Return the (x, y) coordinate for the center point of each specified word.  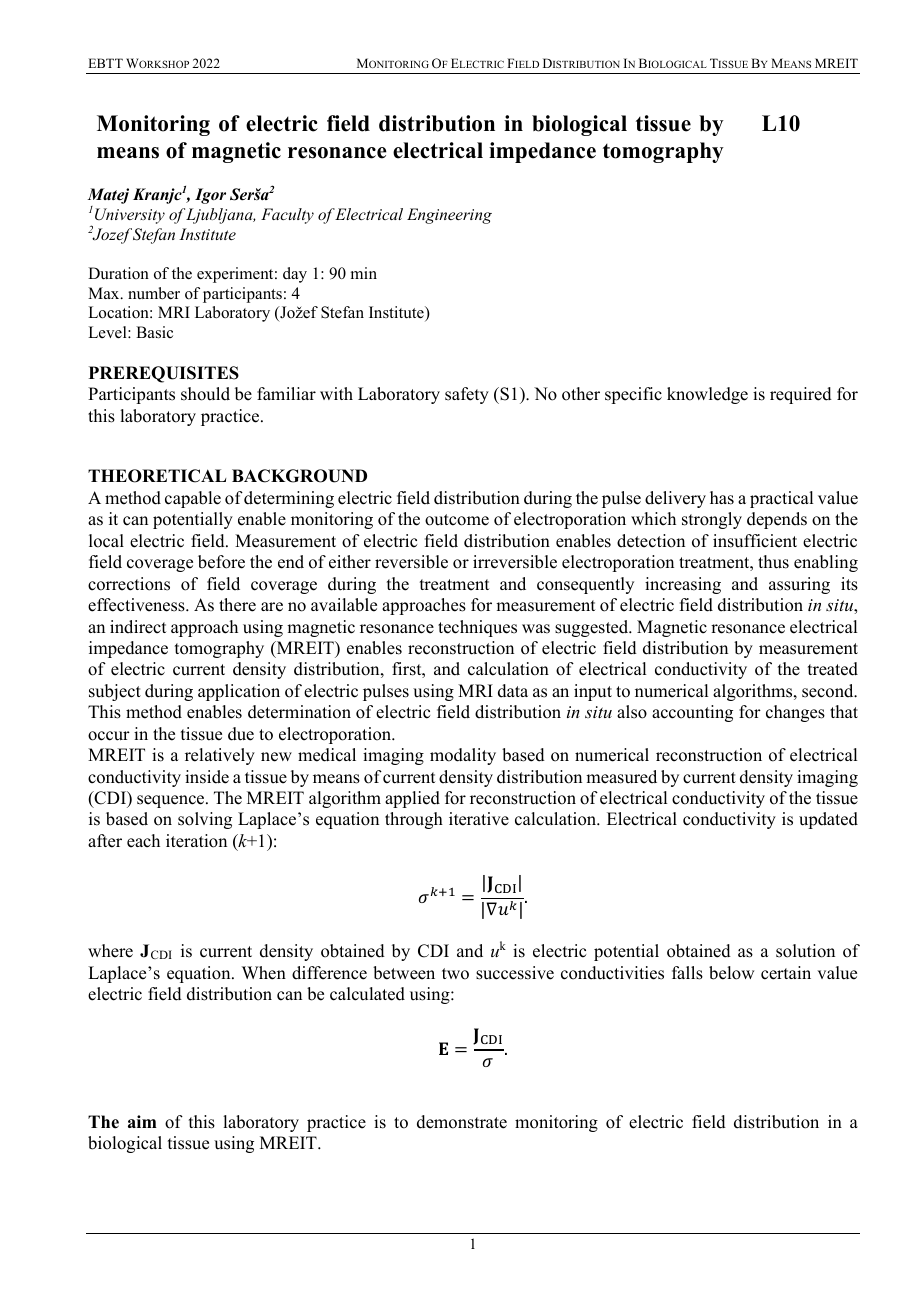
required (801, 395)
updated (828, 820)
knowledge (707, 395)
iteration (196, 841)
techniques (477, 628)
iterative (479, 819)
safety (467, 395)
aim (142, 1121)
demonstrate (462, 1122)
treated (833, 669)
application (239, 692)
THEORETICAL (157, 476)
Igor (210, 196)
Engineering (449, 216)
